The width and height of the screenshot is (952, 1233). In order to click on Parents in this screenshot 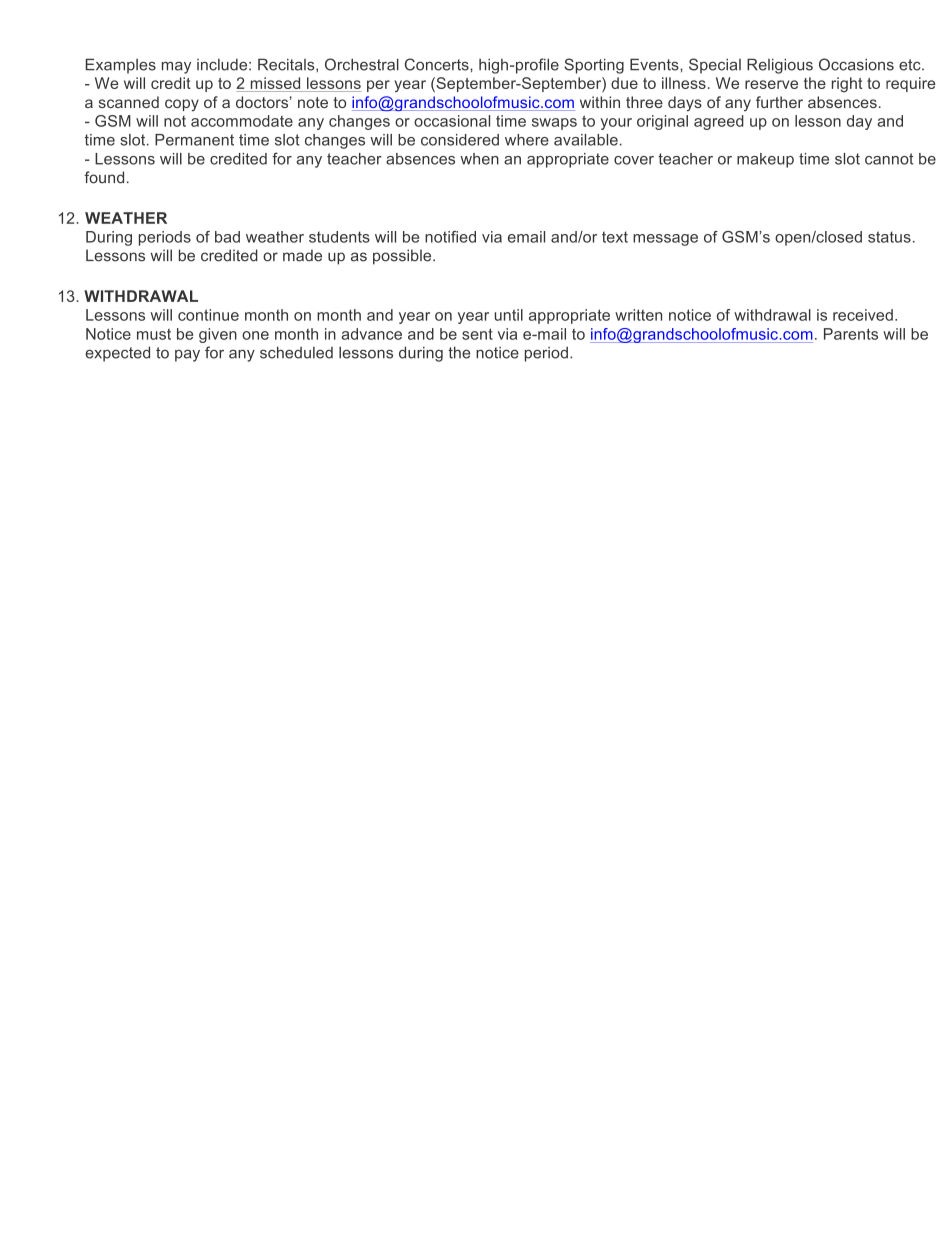, I will do `click(851, 334)`.
